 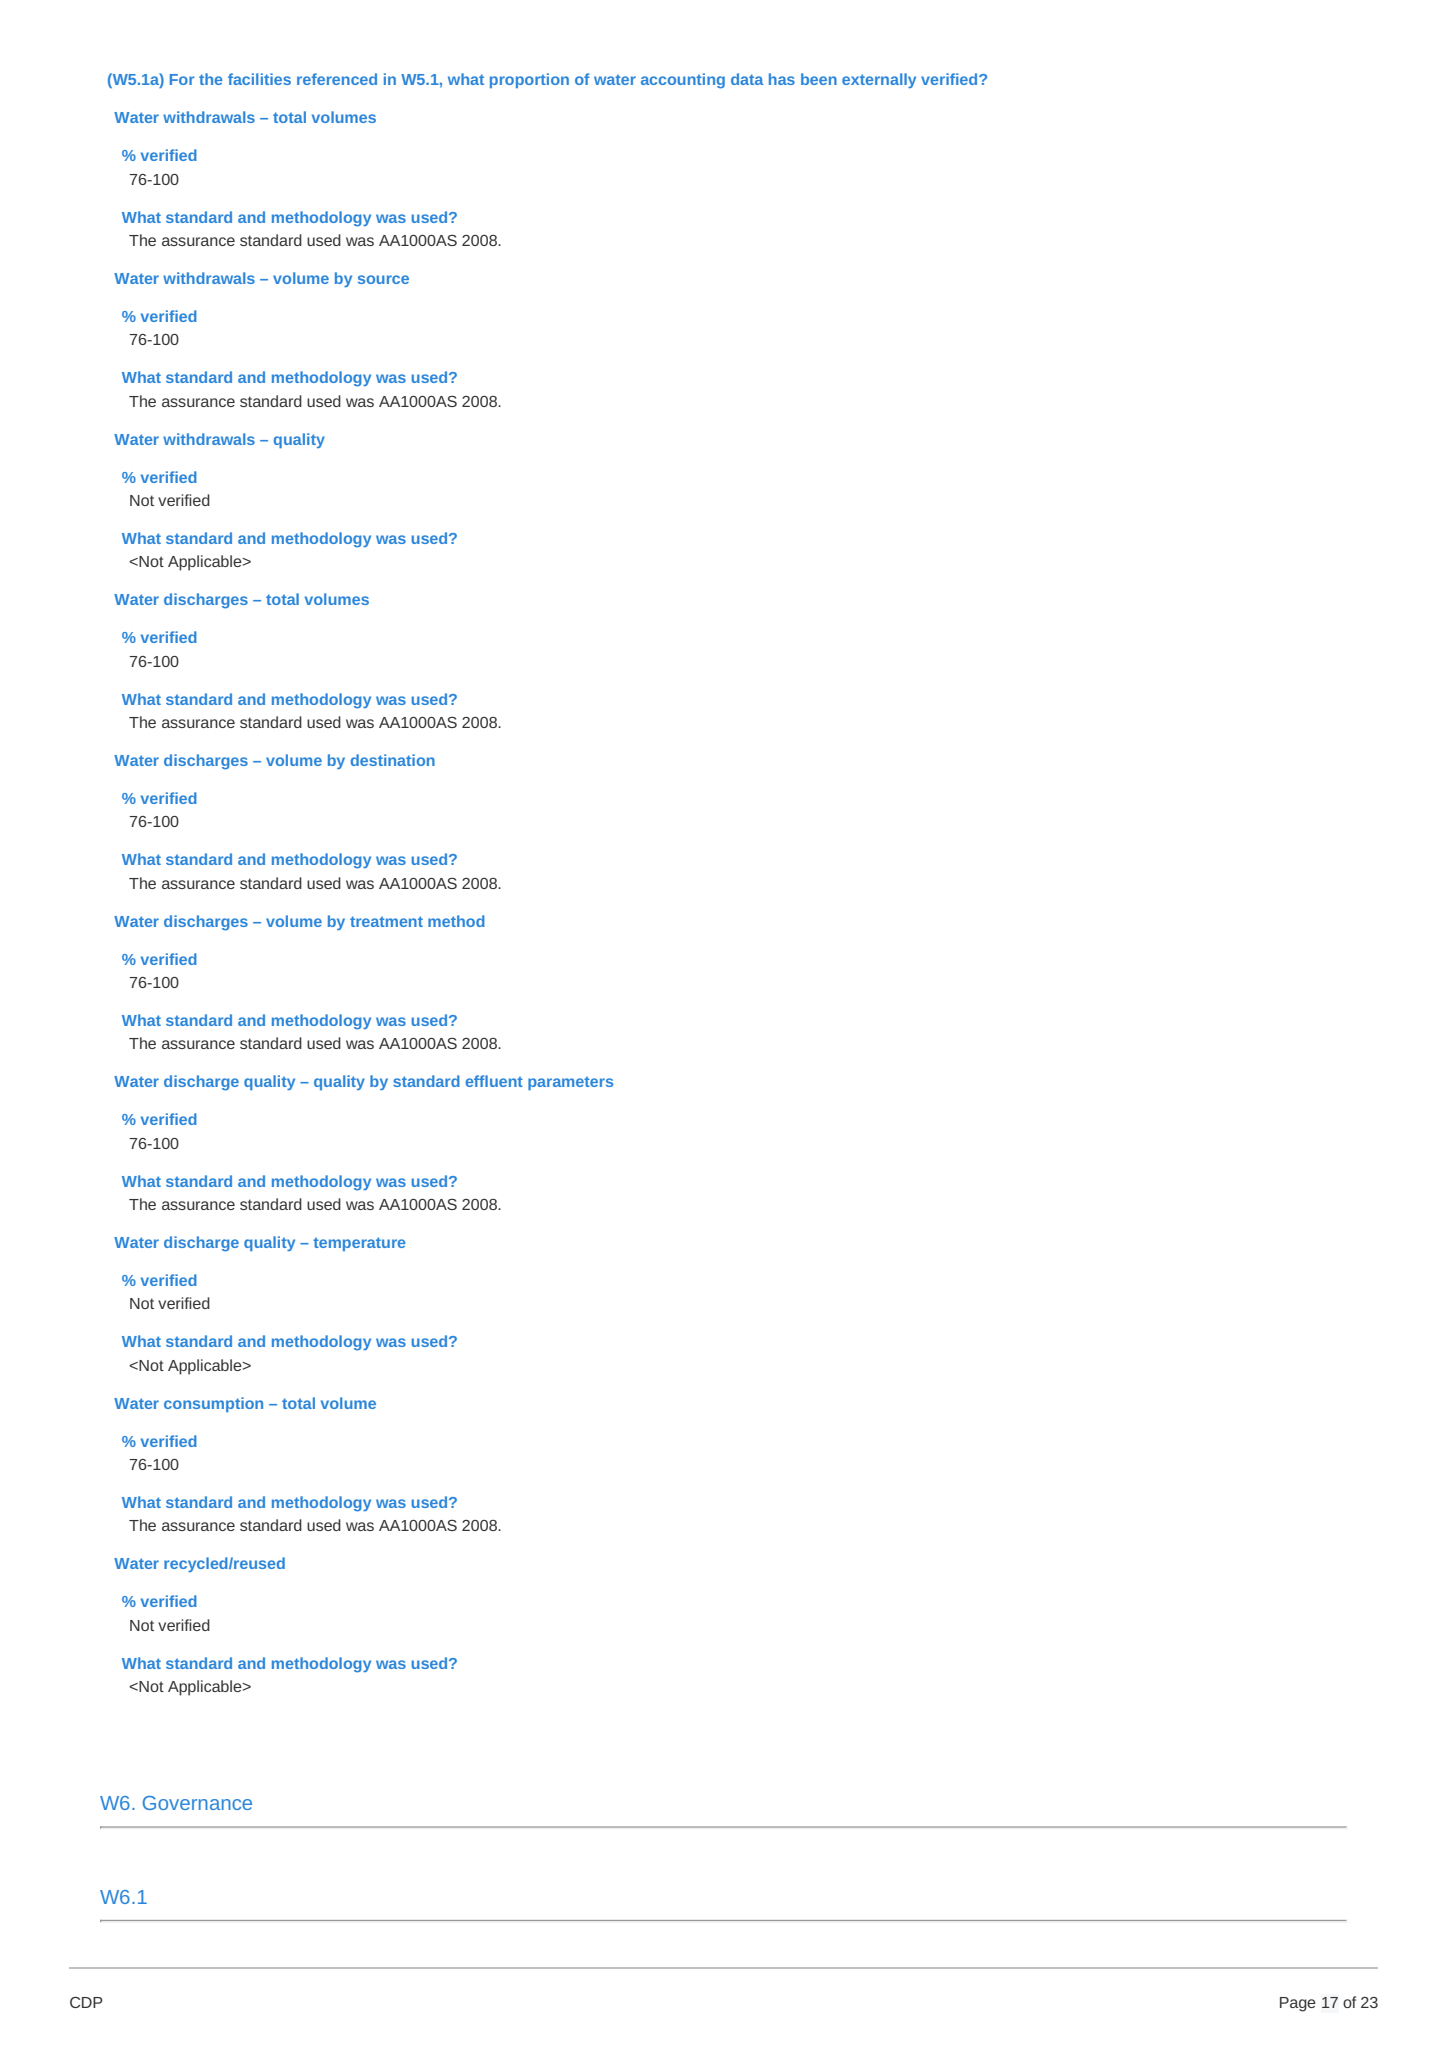 What do you see at coordinates (879, 80) in the screenshot?
I see `externally` at bounding box center [879, 80].
